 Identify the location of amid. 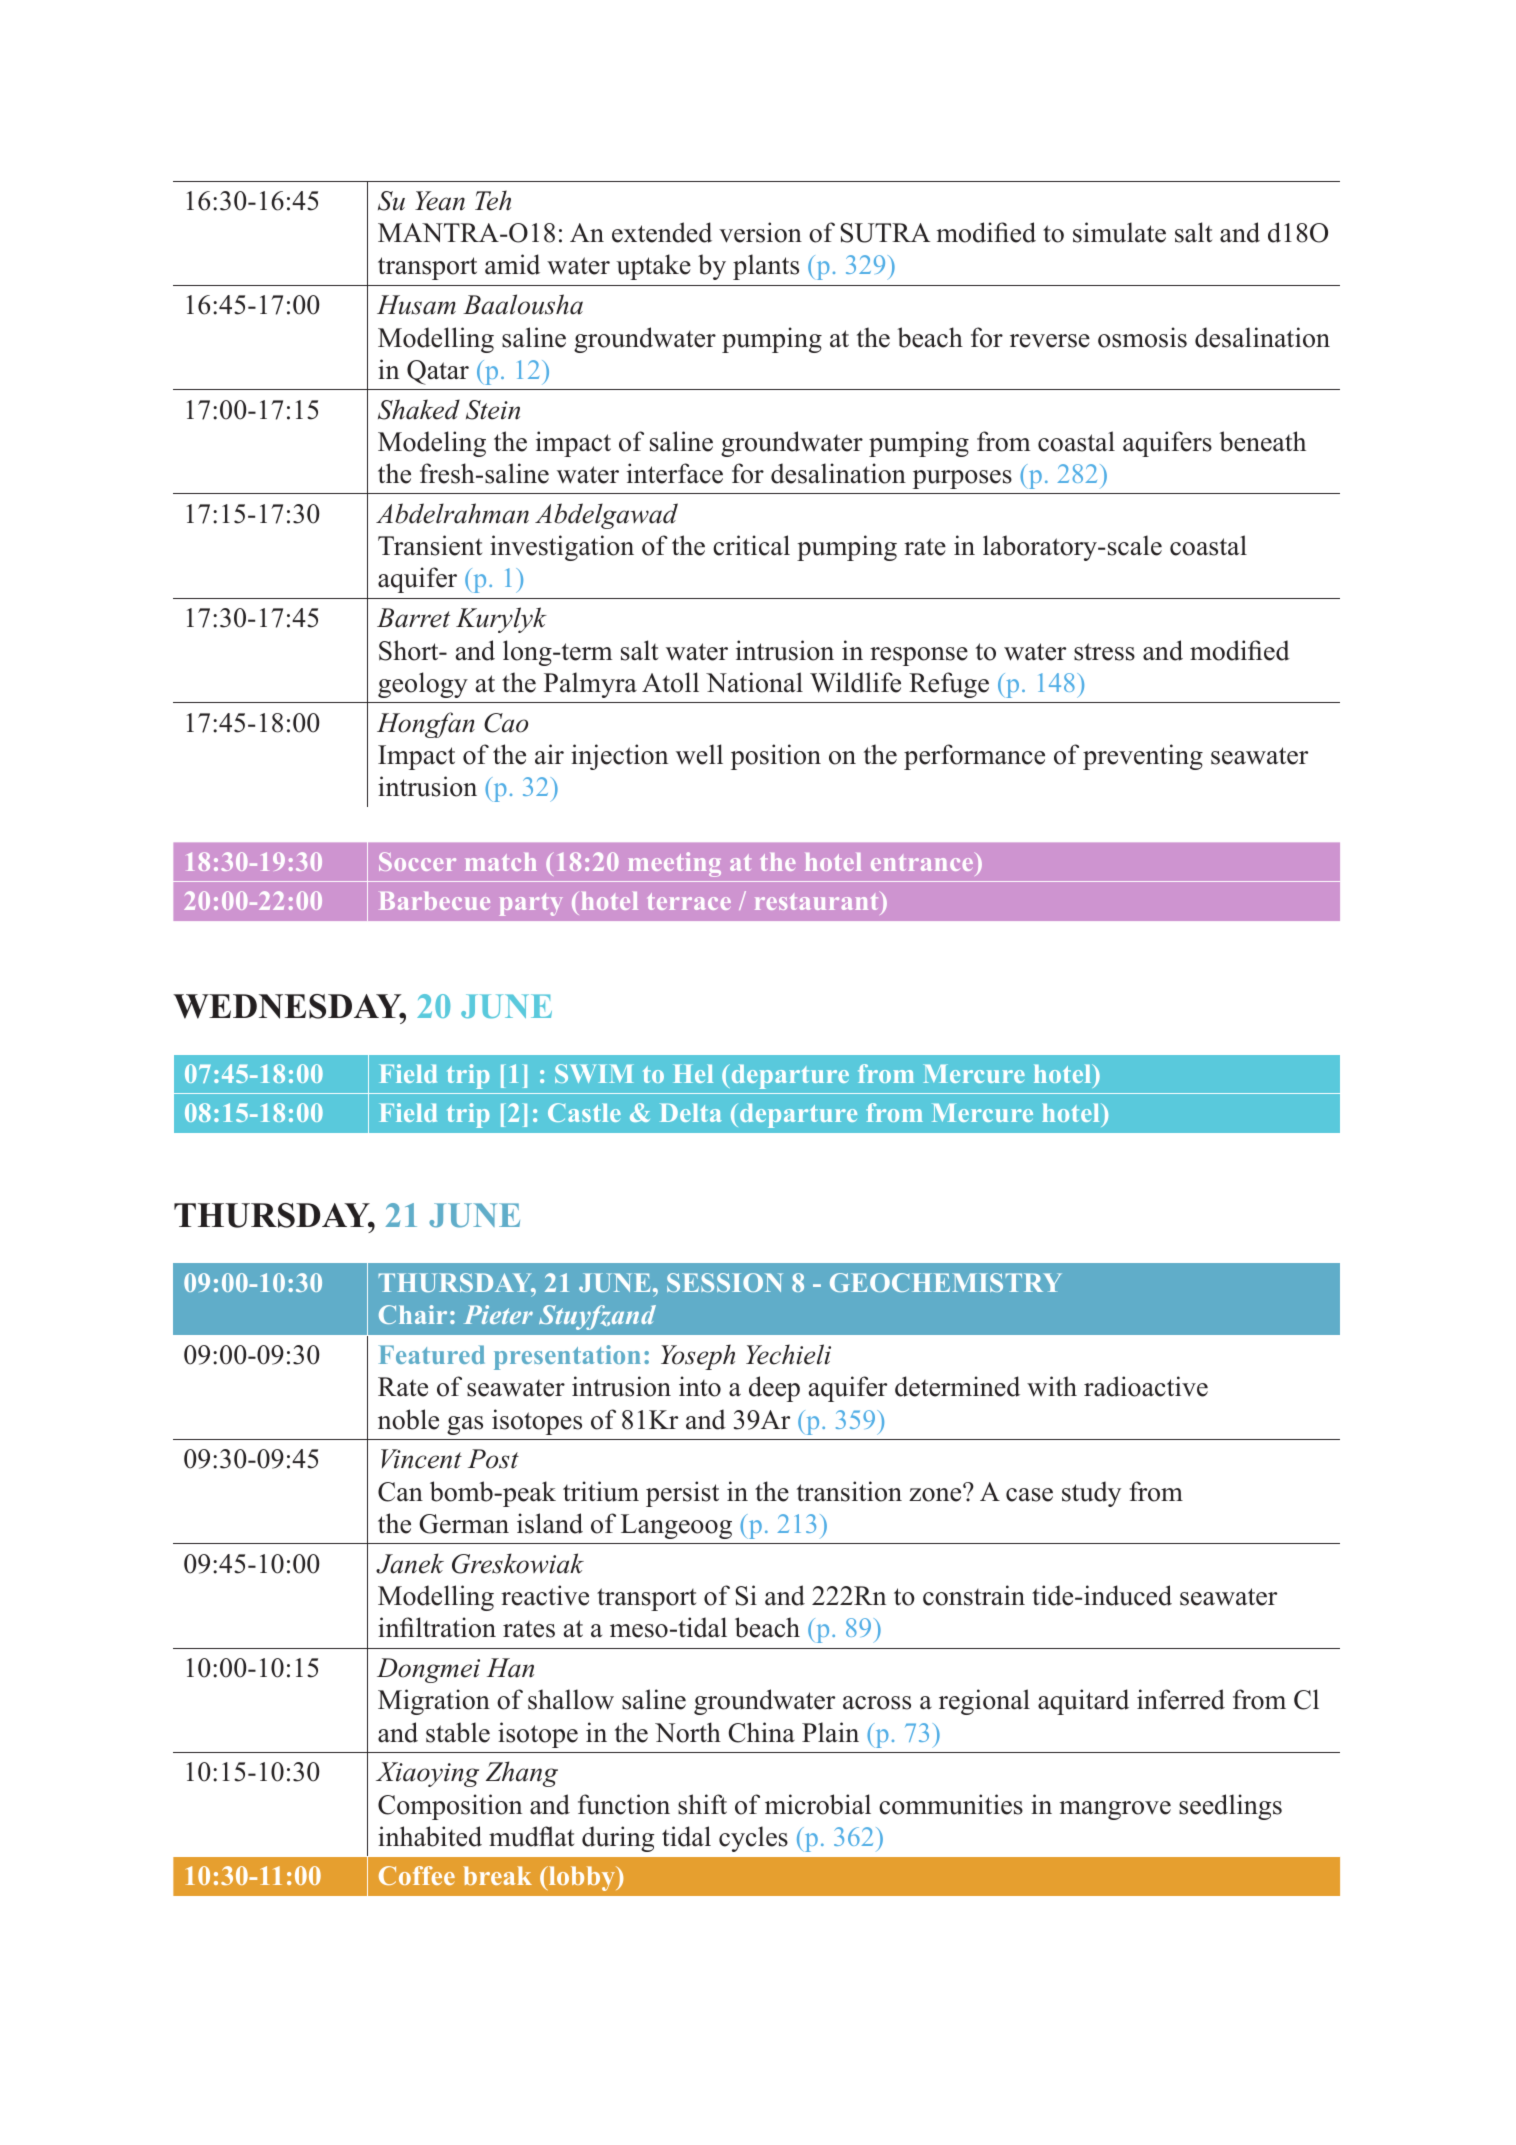
(512, 264).
